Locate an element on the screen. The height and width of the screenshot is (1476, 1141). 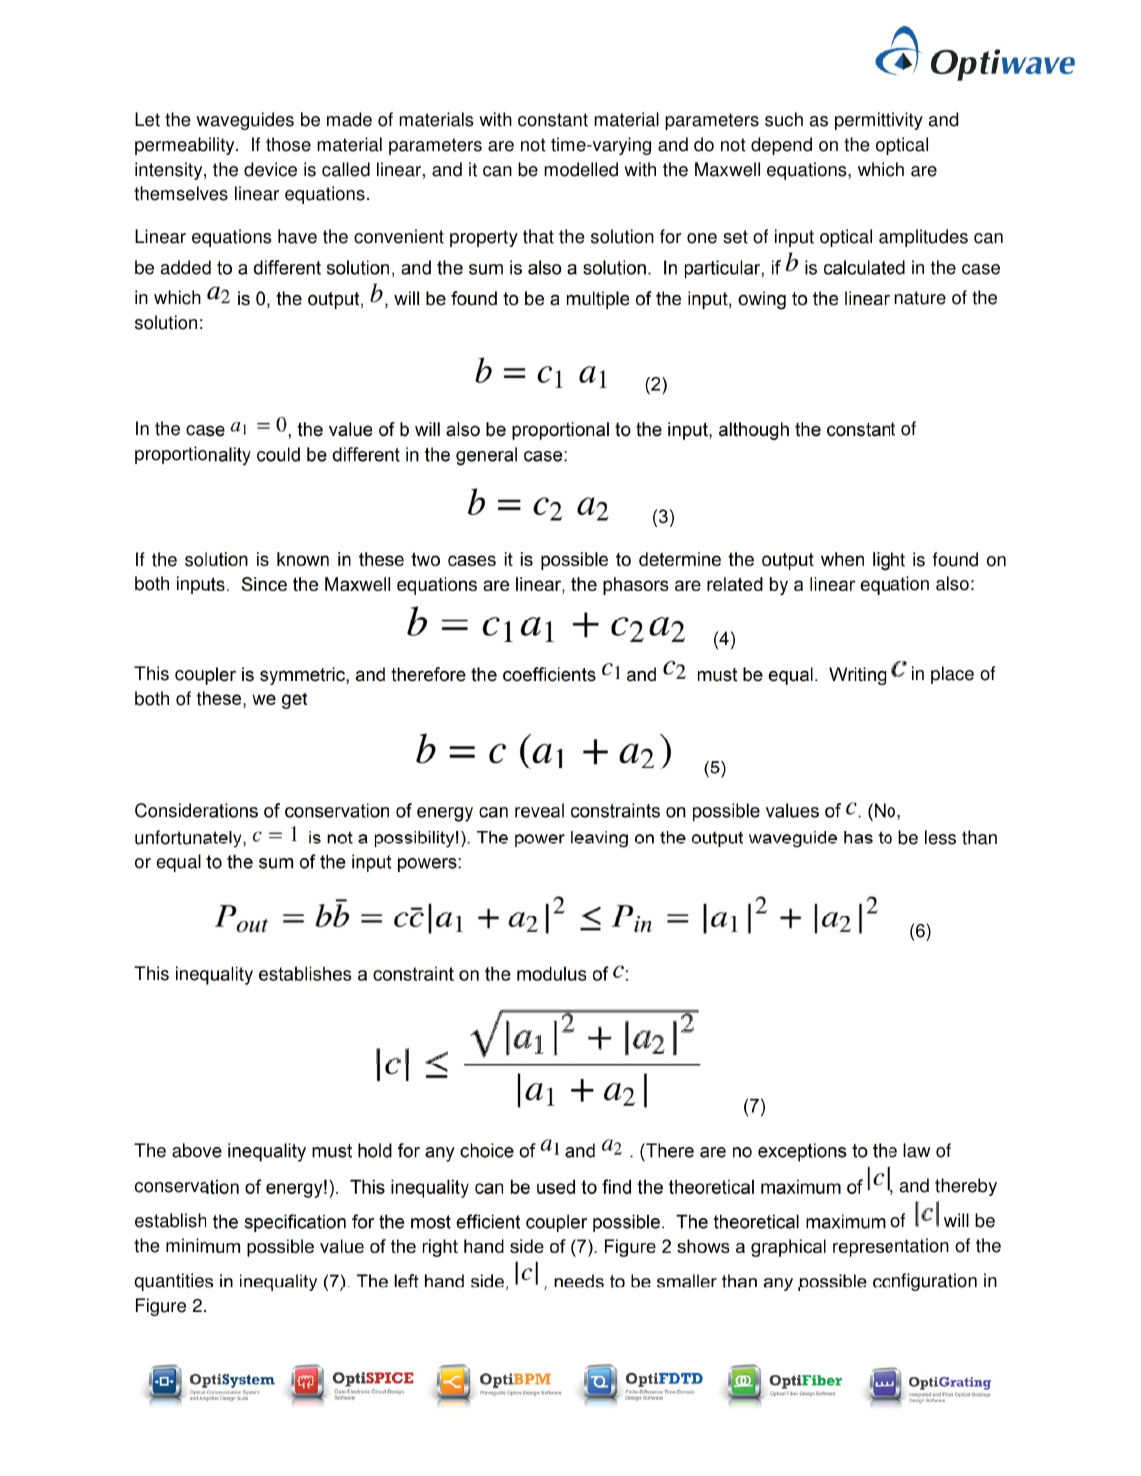
modelled is located at coordinates (581, 169).
